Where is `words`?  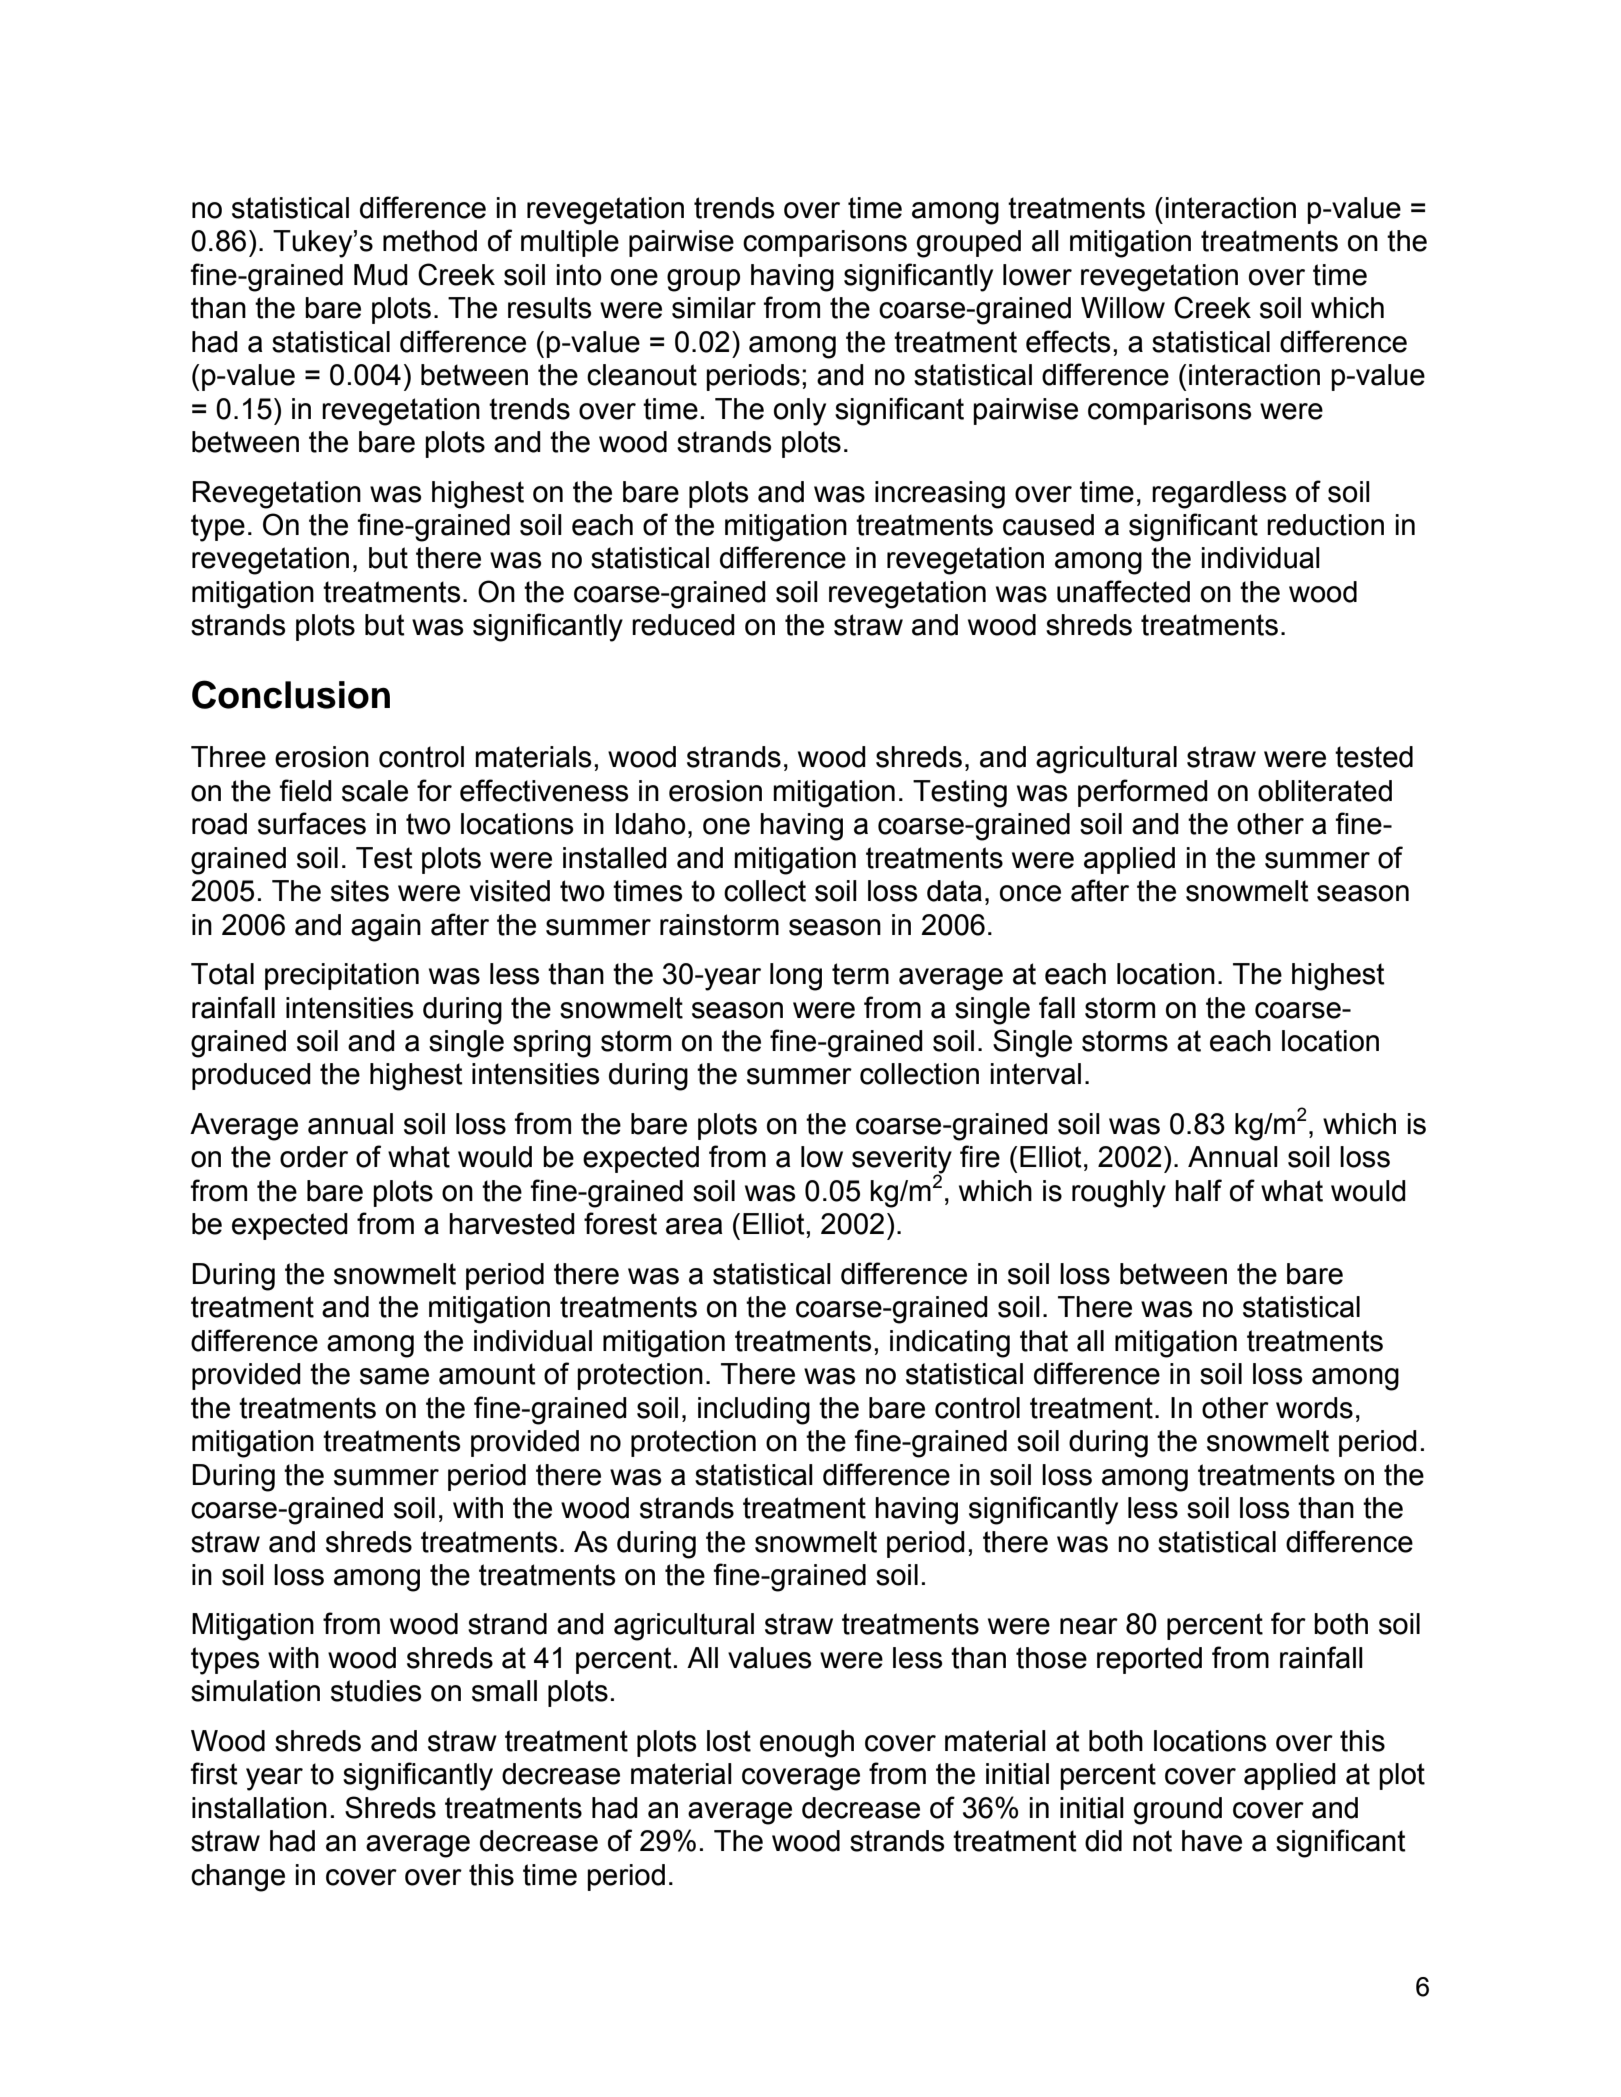 words is located at coordinates (1314, 1408).
